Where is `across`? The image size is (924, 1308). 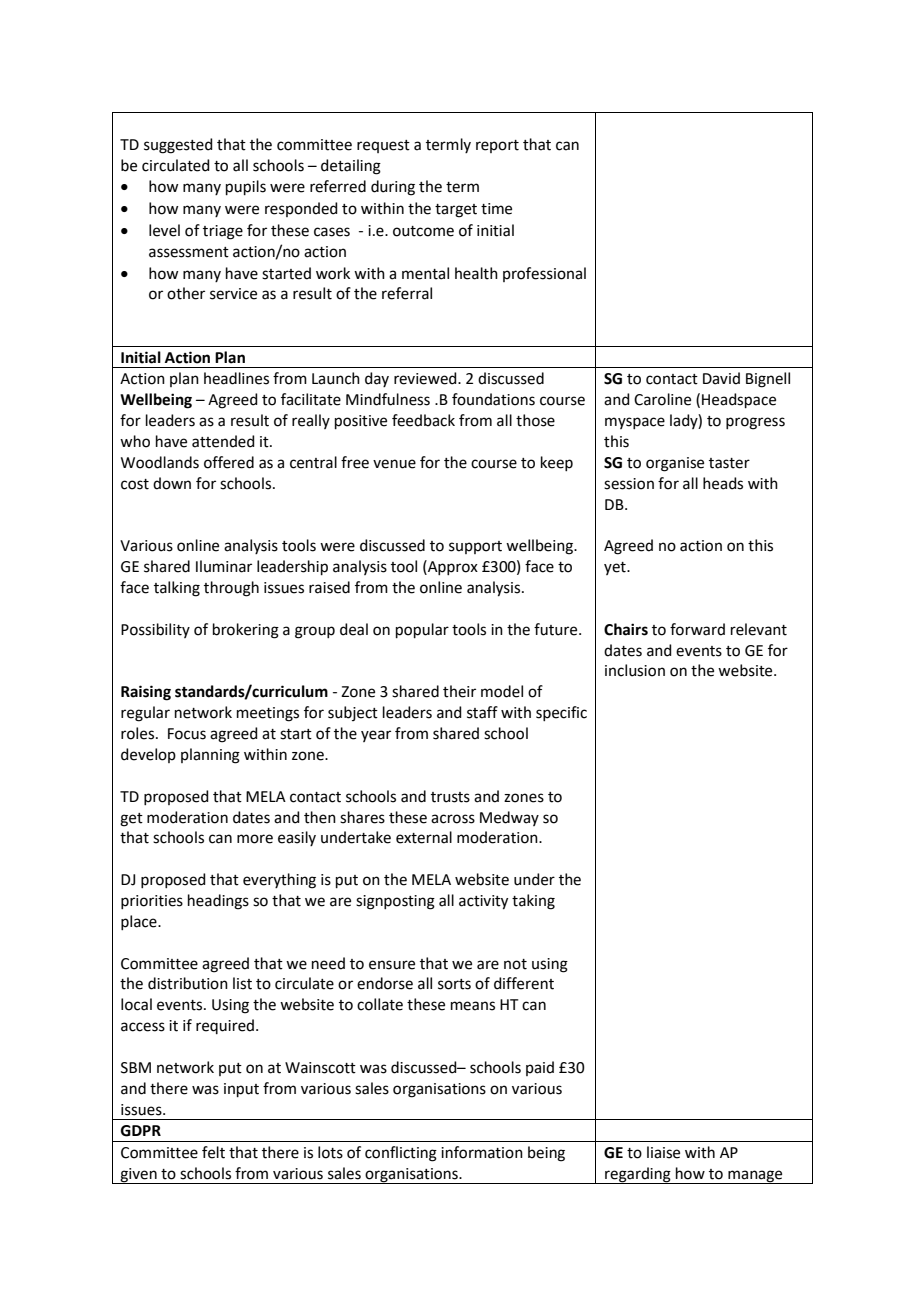
across is located at coordinates (453, 819).
